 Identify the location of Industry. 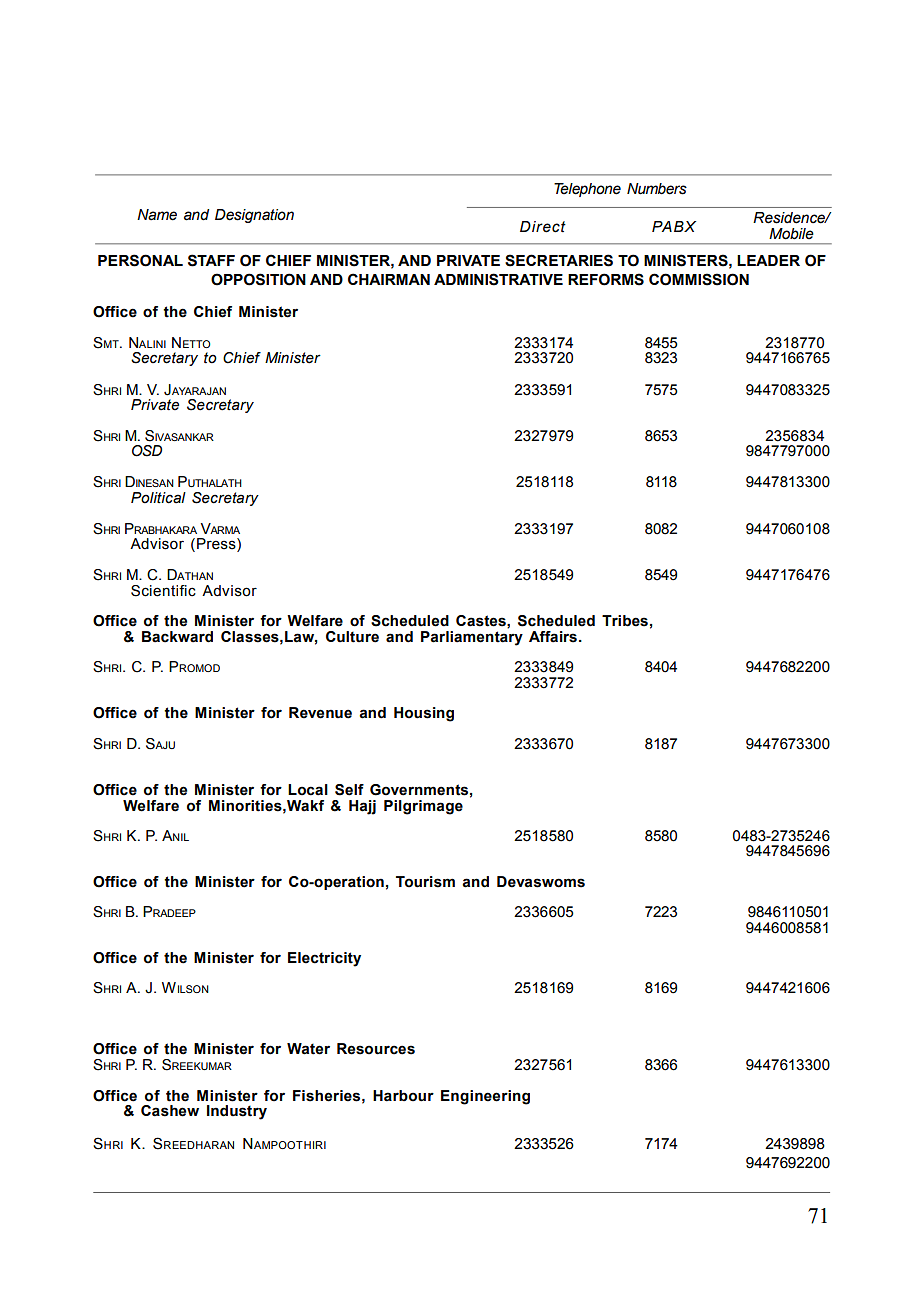
(237, 1112).
